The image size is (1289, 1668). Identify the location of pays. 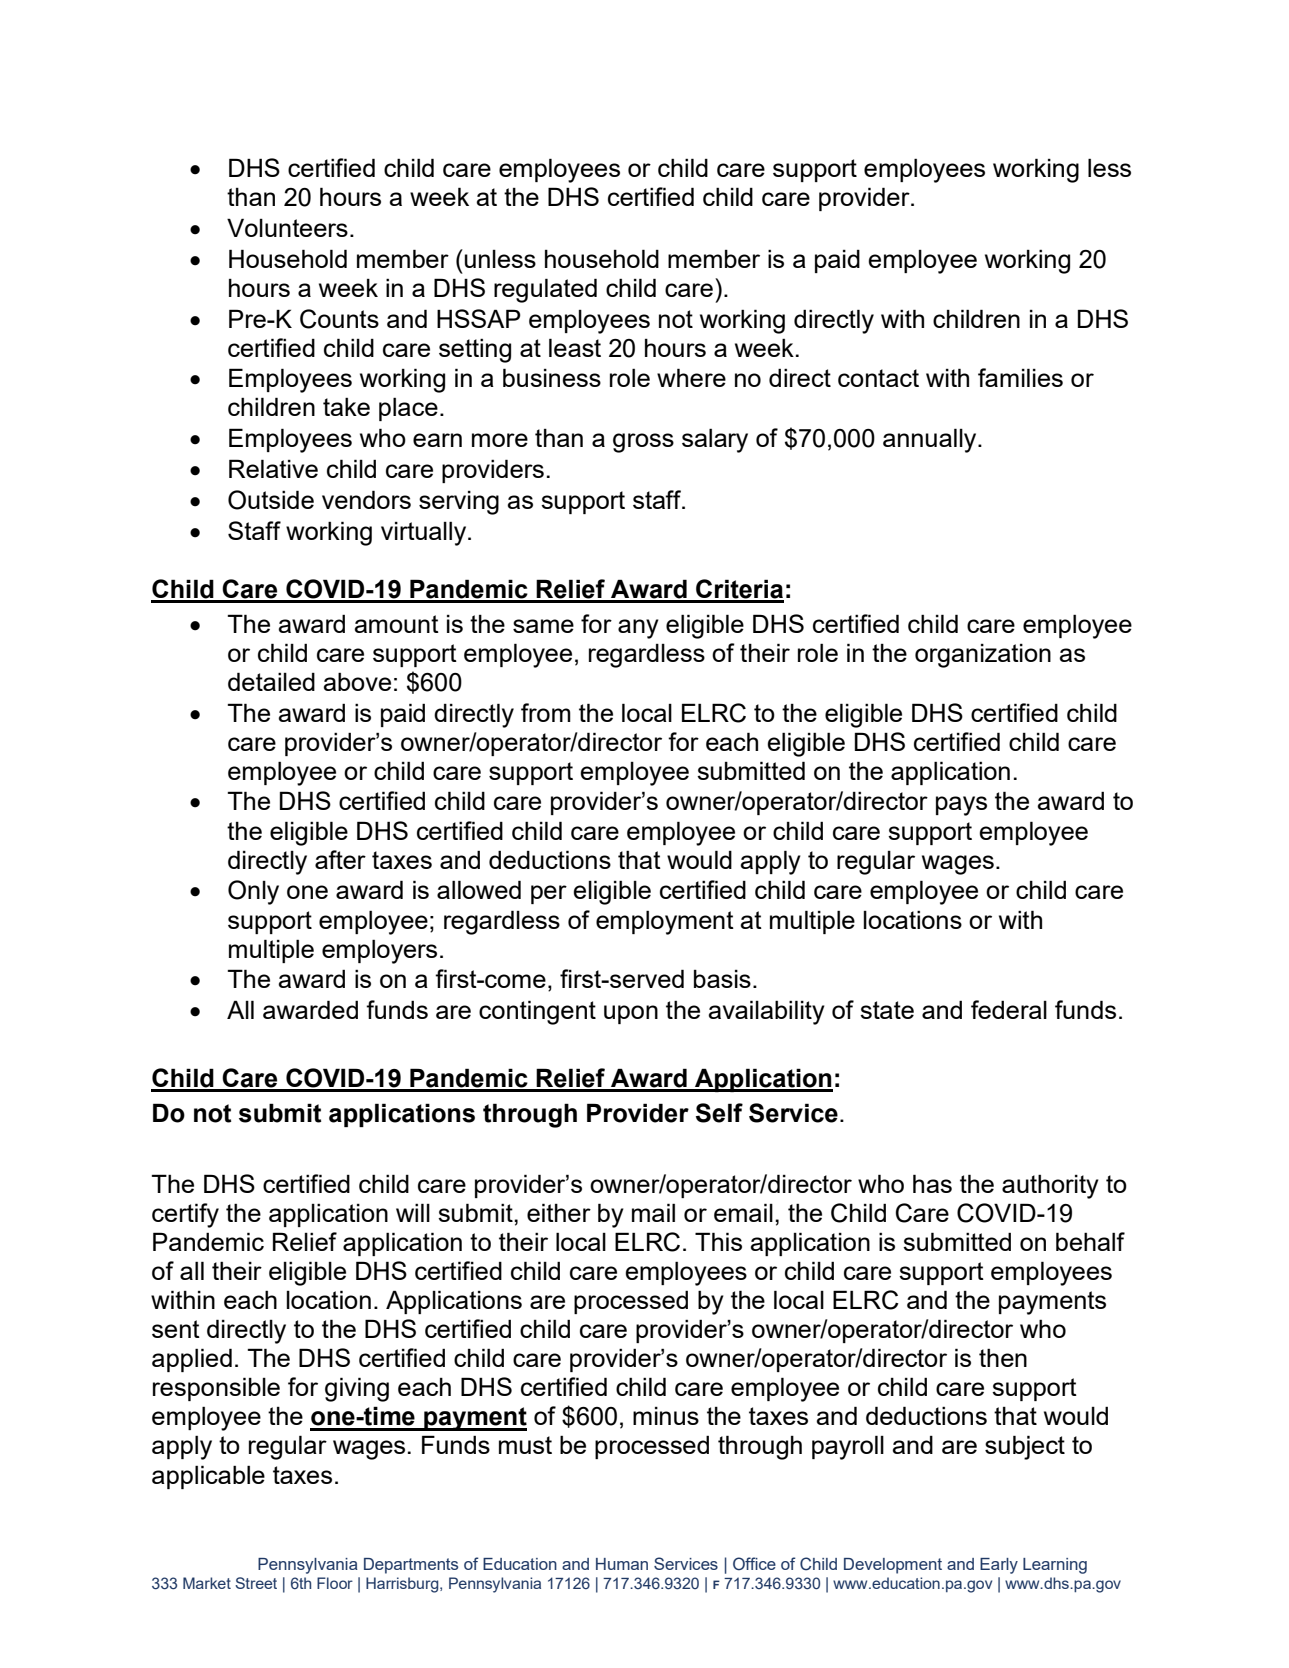
(961, 806).
